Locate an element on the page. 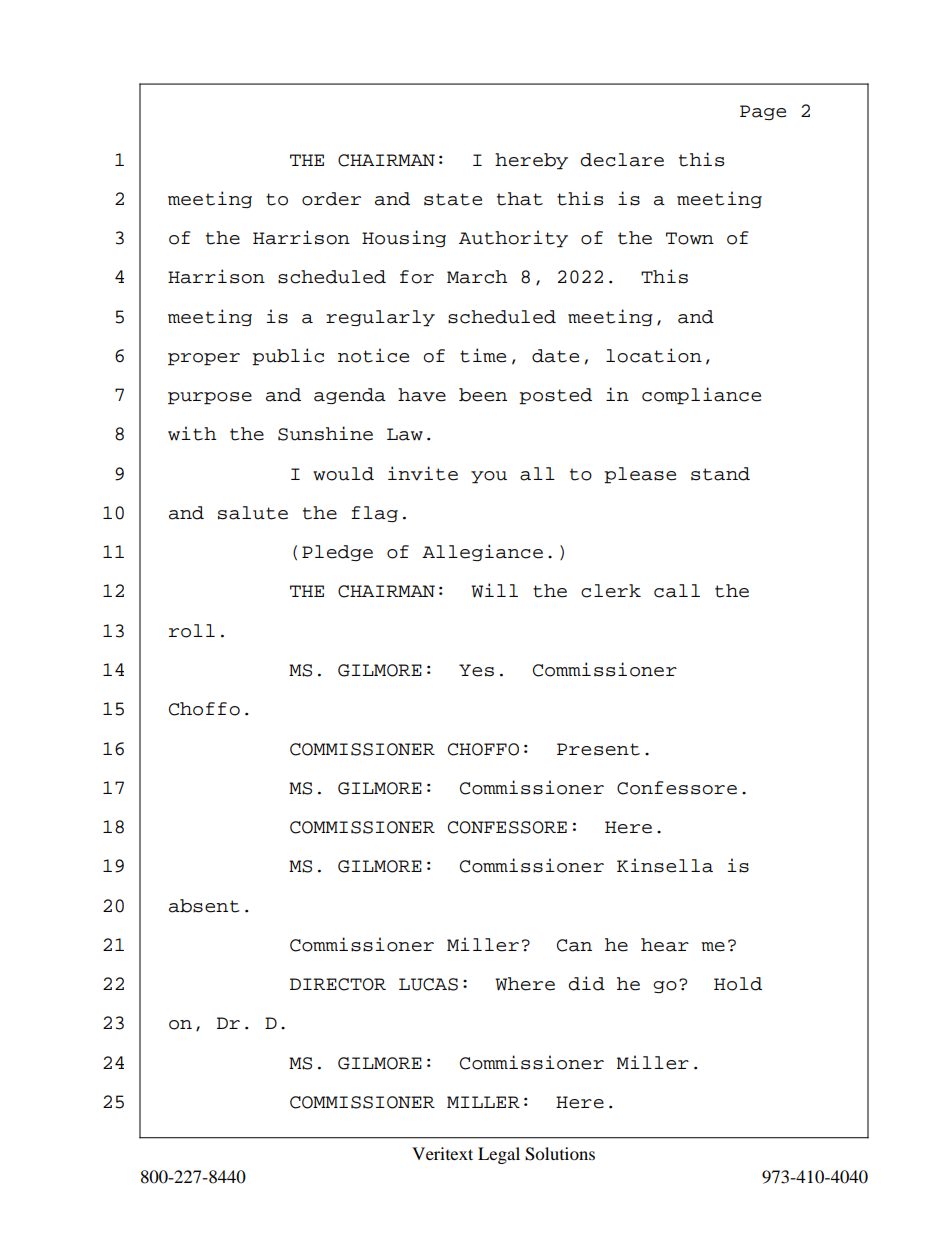 The height and width of the page is (1233, 952). stand is located at coordinates (720, 474).
